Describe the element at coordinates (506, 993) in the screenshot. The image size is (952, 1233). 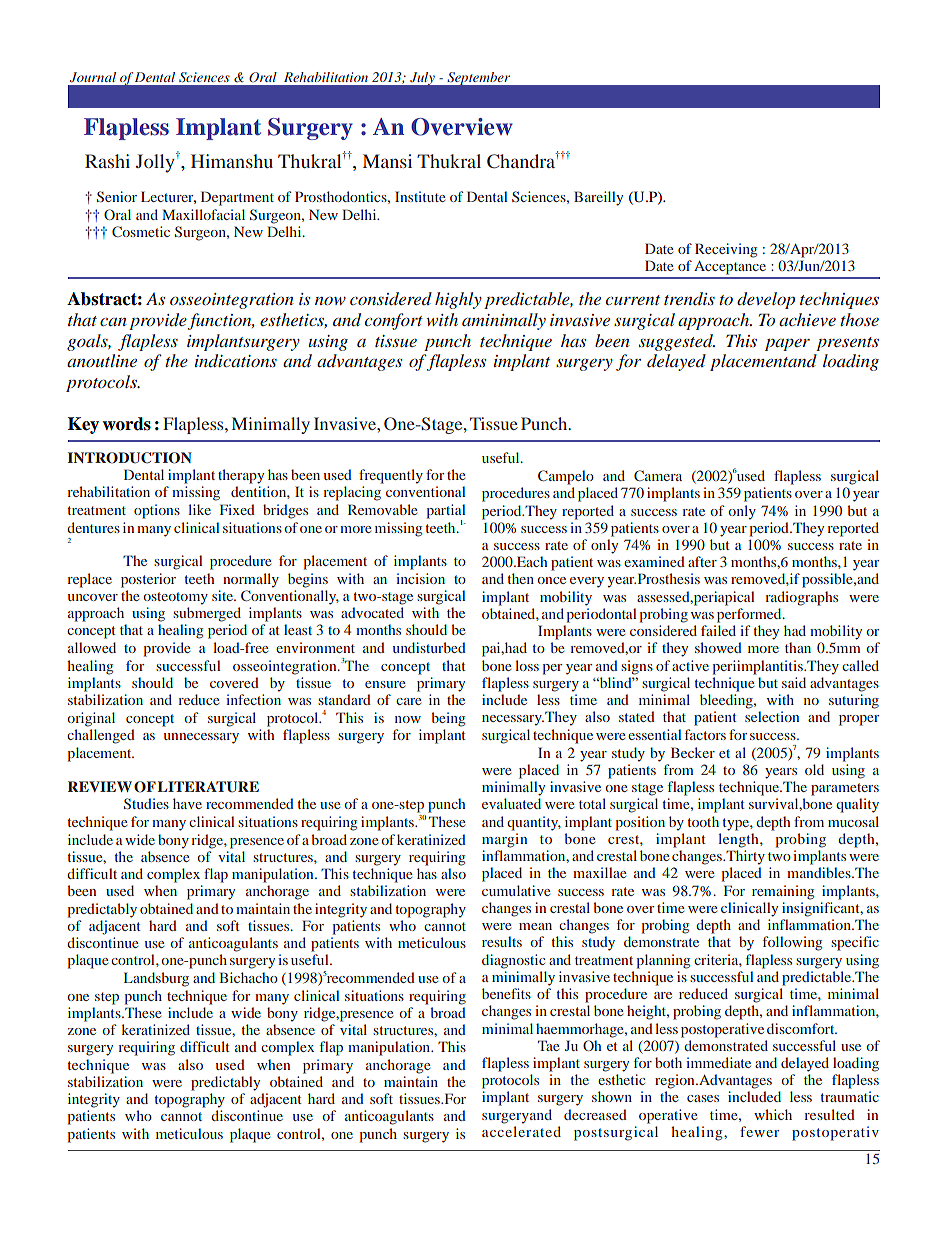
I see `benefits` at that location.
